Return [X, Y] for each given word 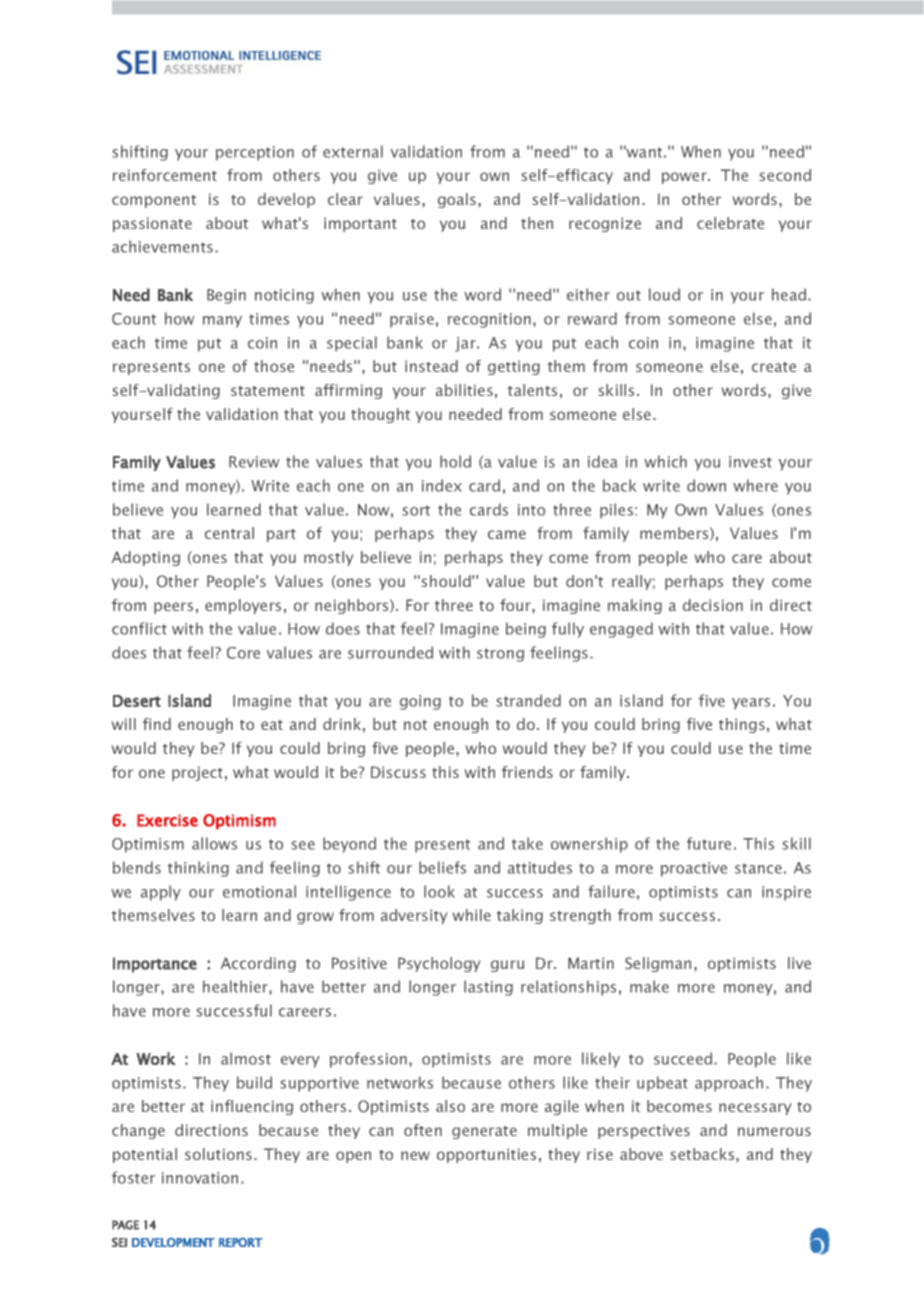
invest [750, 462]
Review [254, 462]
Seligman [658, 964]
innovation [200, 1178]
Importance [155, 965]
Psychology [439, 964]
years [751, 704]
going [420, 702]
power [685, 178]
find [157, 724]
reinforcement [165, 175]
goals [457, 200]
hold [455, 461]
